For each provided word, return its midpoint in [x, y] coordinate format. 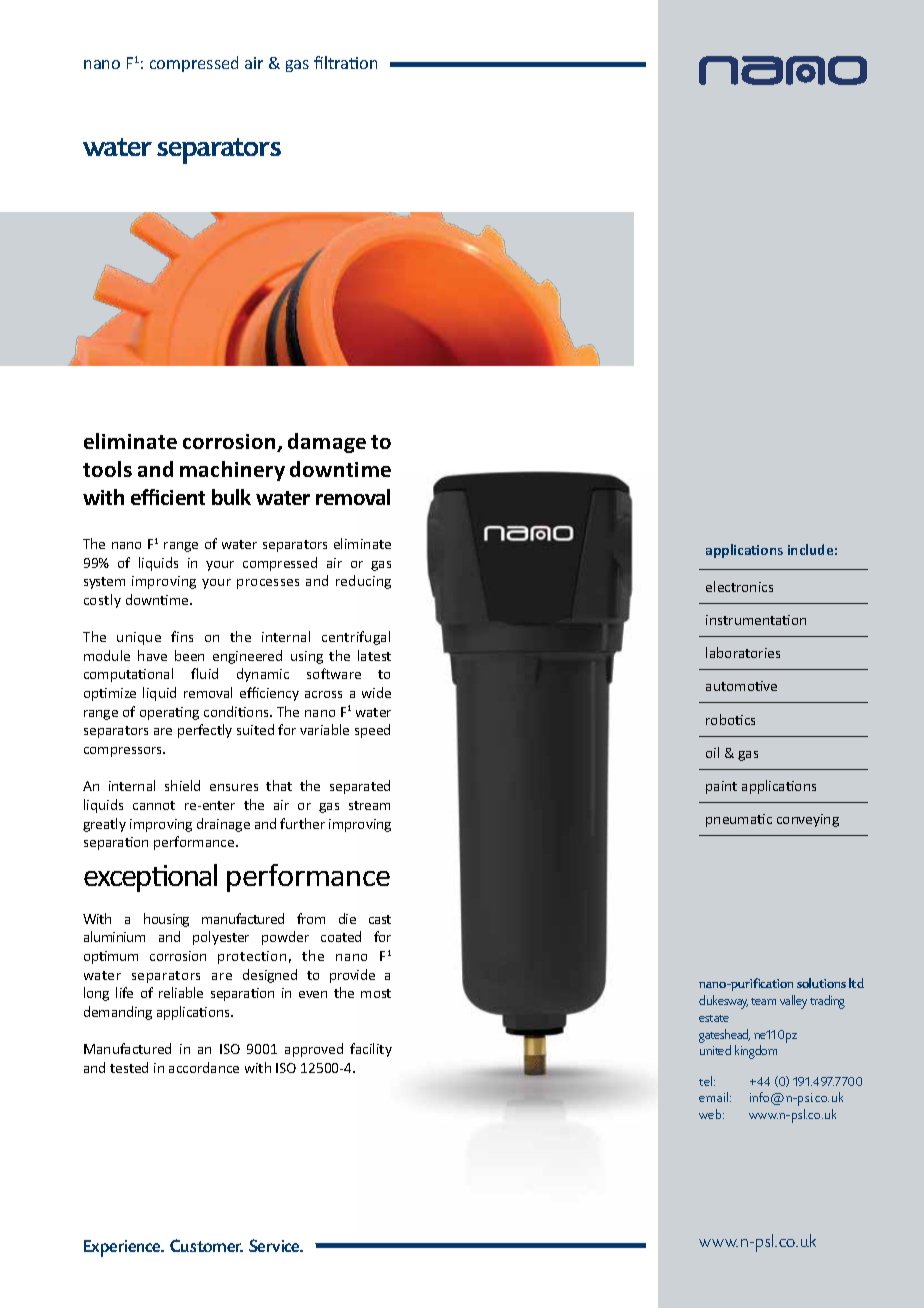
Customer [206, 1245]
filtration [345, 62]
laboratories [743, 652]
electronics [739, 586]
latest [374, 655]
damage [327, 443]
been [189, 655]
